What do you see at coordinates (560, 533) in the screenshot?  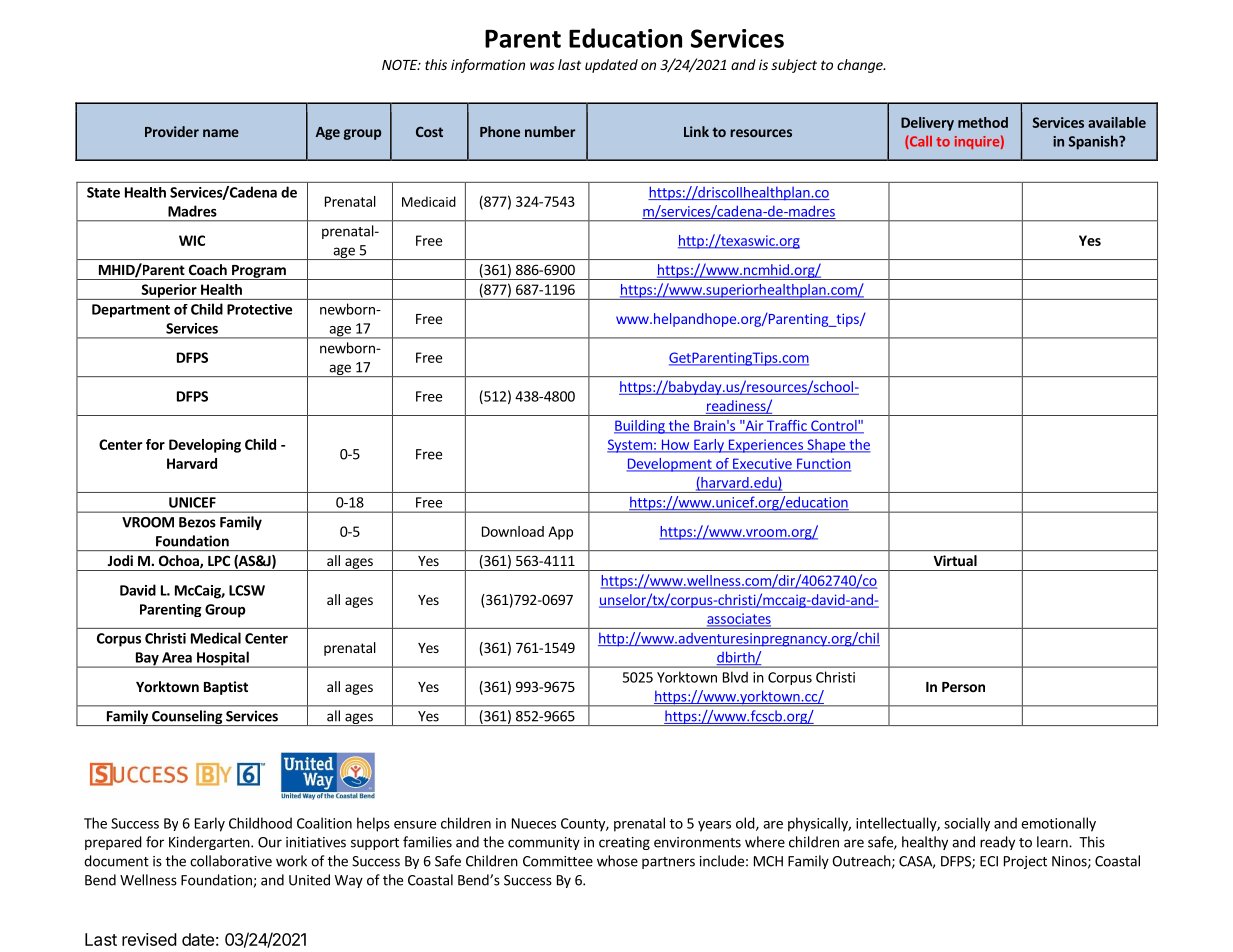 I see `App` at bounding box center [560, 533].
